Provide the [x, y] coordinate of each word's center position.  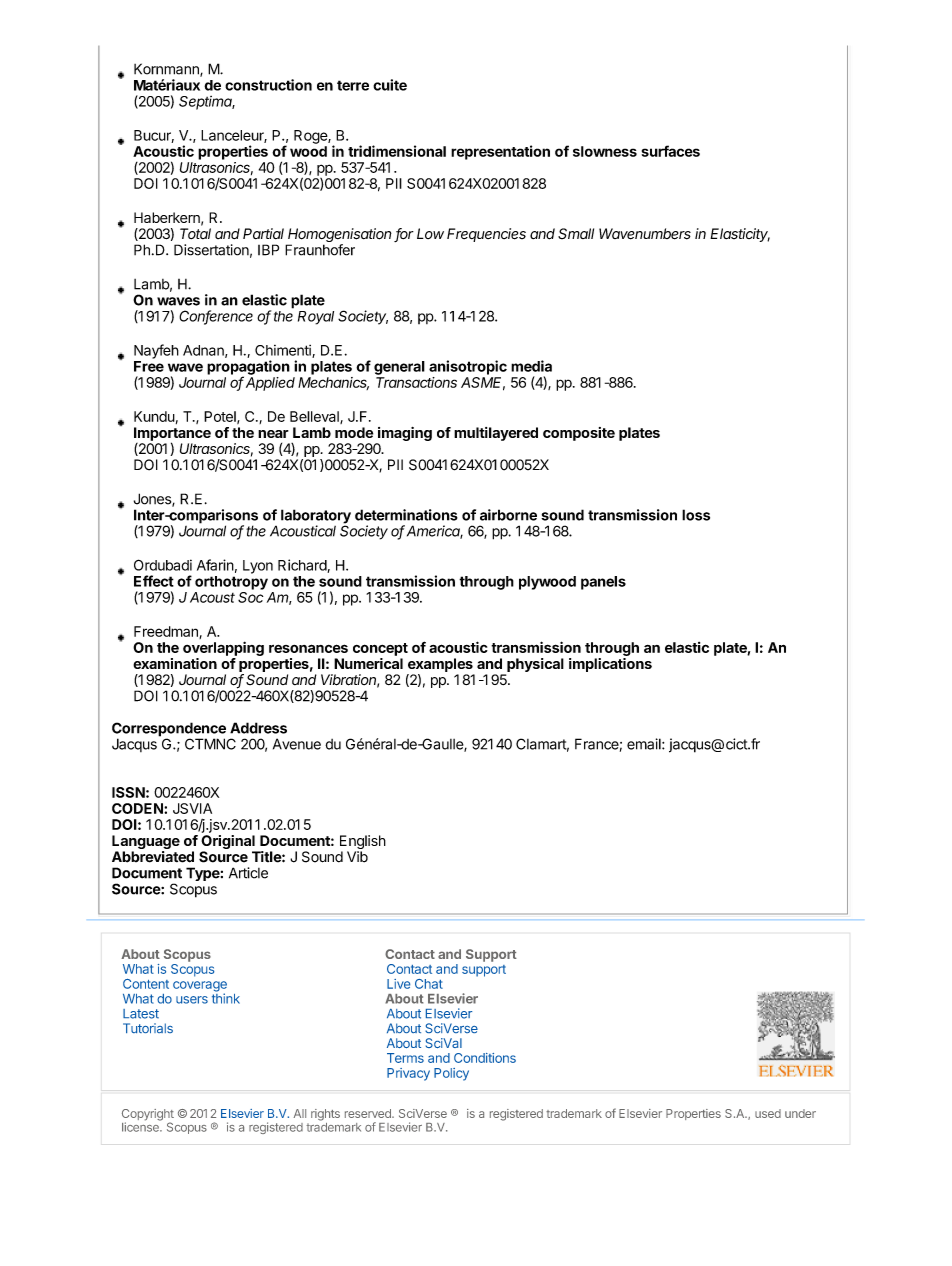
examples [440, 665]
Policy [451, 1074]
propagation [248, 368]
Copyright [148, 1116]
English [363, 843]
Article [248, 873]
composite [579, 434]
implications [610, 665]
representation [500, 152]
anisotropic [468, 367]
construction [268, 85]
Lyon [258, 567]
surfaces [671, 151]
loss [696, 515]
